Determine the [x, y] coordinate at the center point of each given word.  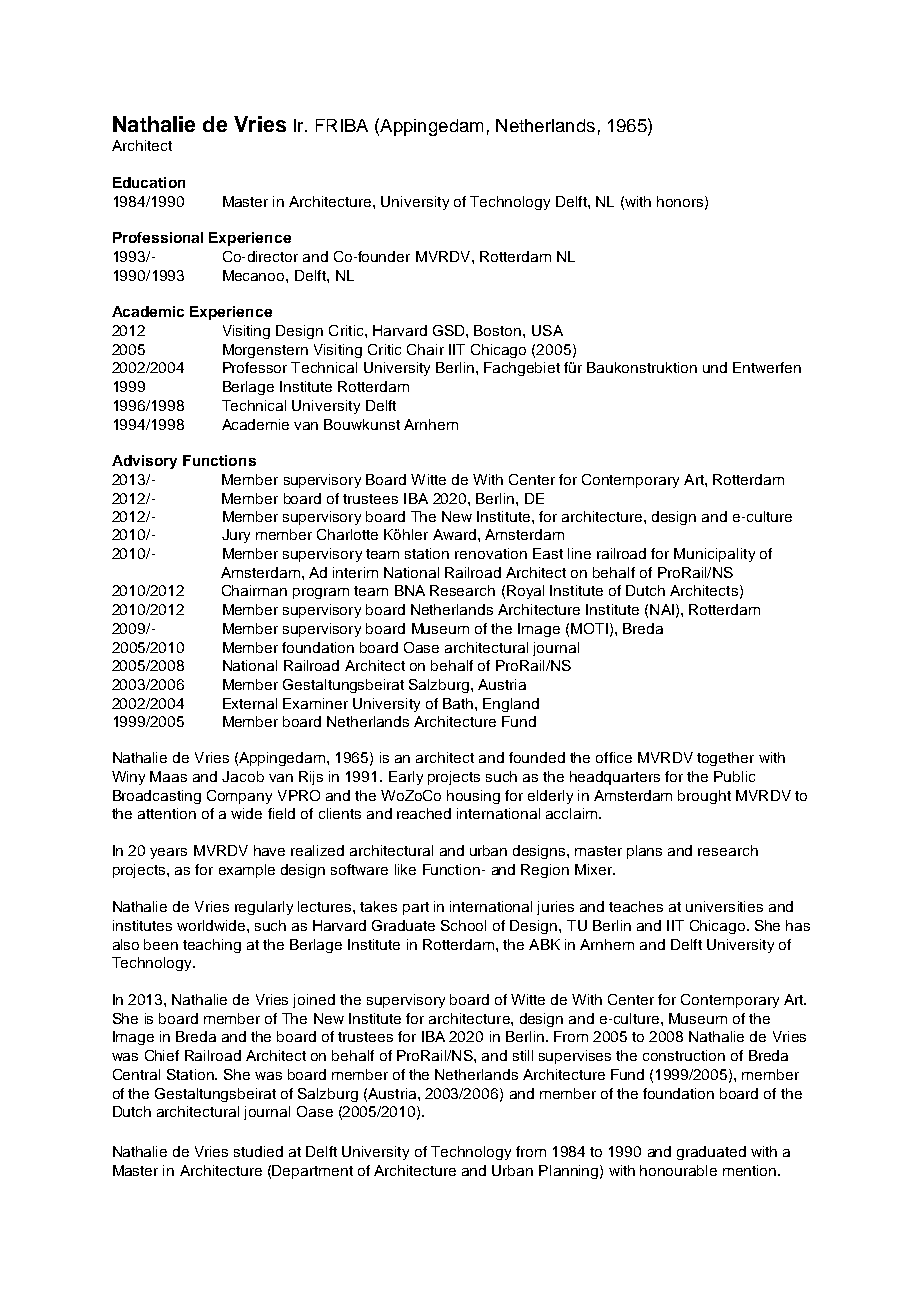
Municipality [714, 555]
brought [704, 797]
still [523, 1055]
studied [258, 1151]
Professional [158, 237]
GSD [450, 330]
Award [454, 534]
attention [167, 813]
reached [424, 813]
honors [681, 202]
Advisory [144, 462]
